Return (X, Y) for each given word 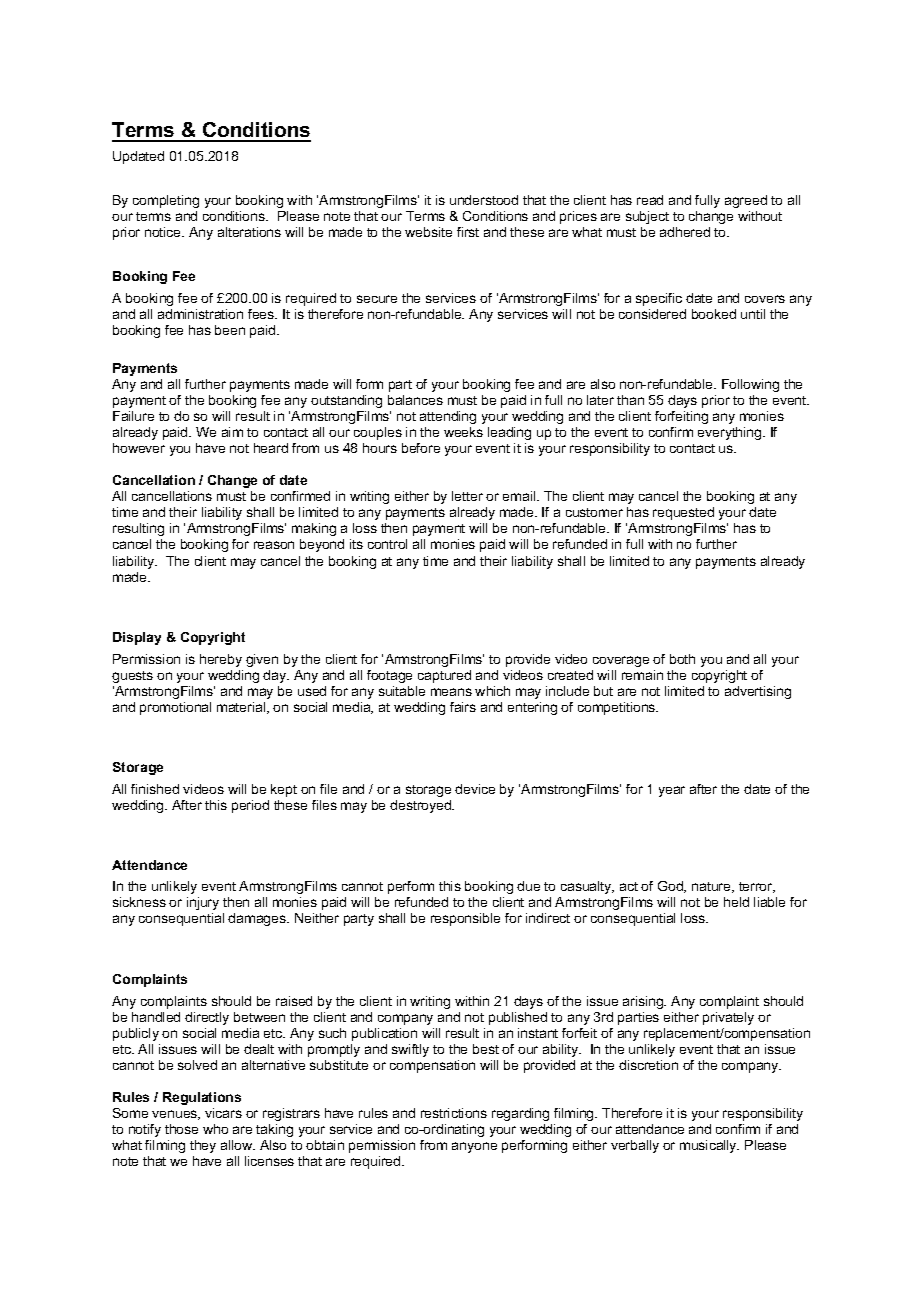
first (468, 232)
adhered (685, 232)
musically (709, 1146)
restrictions (454, 1113)
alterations (249, 232)
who (215, 1129)
